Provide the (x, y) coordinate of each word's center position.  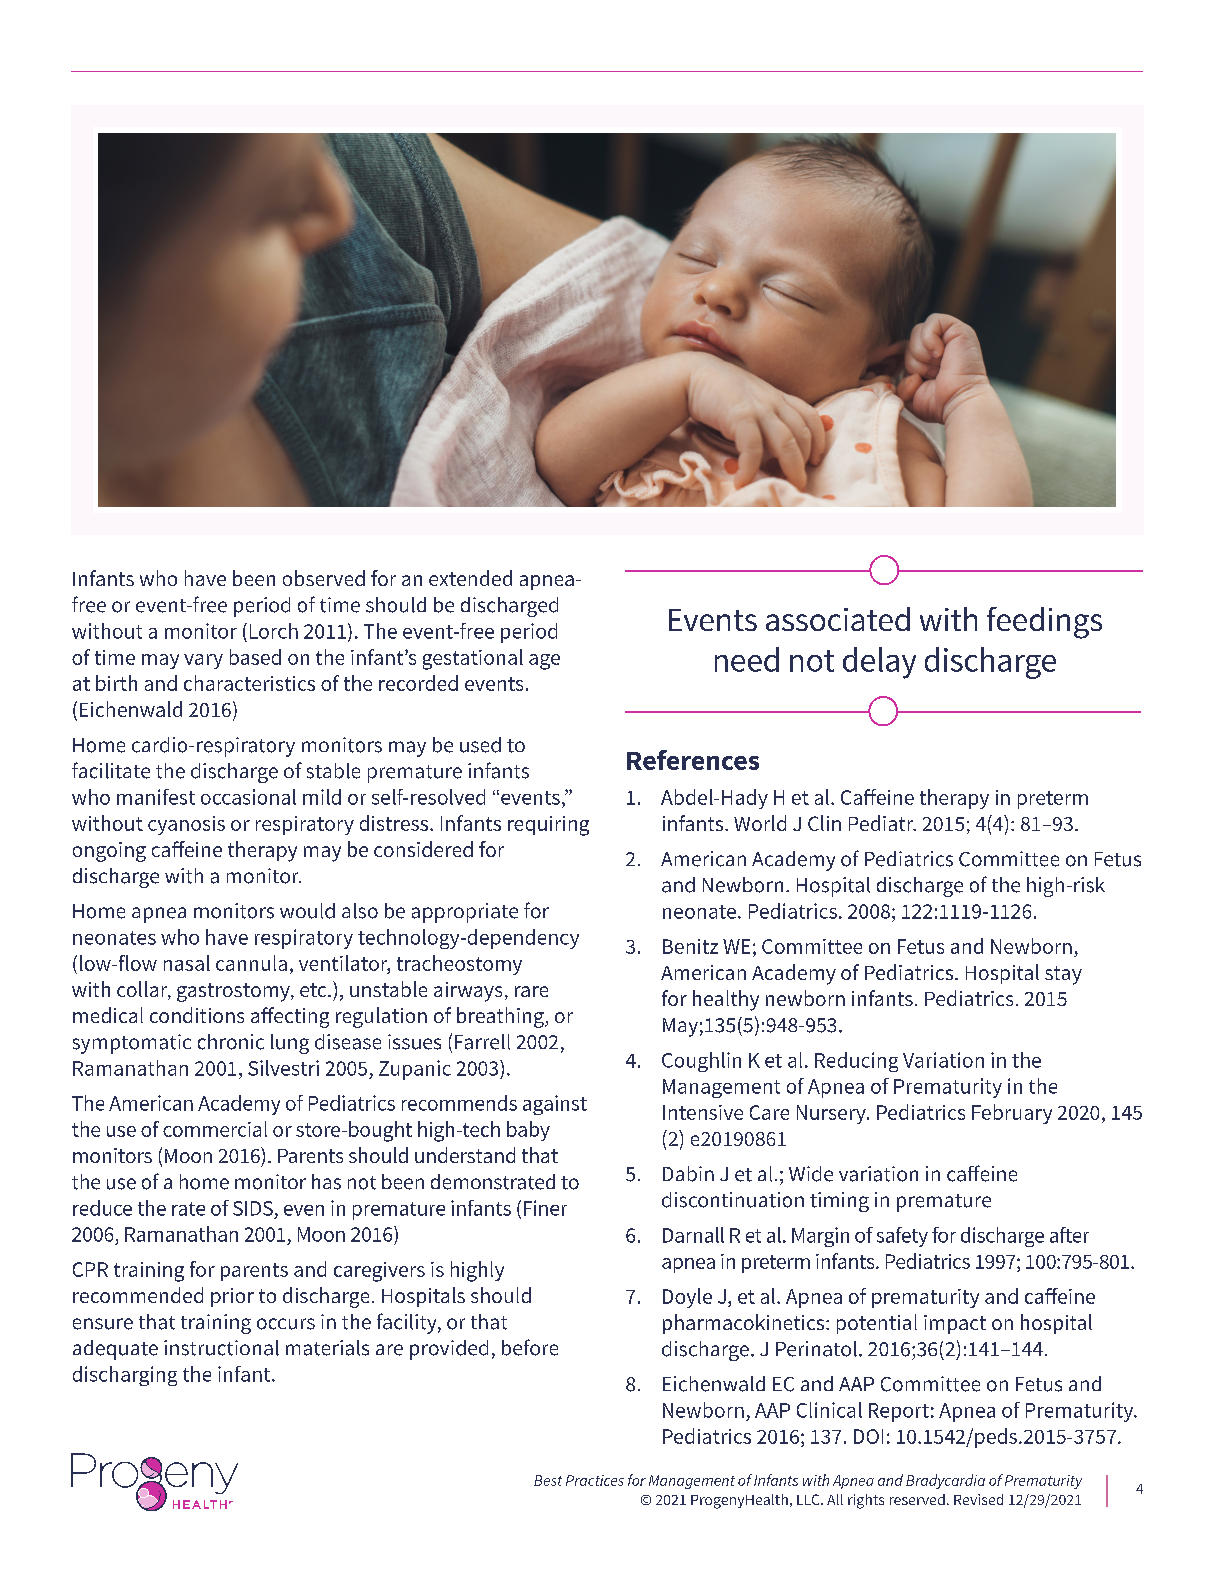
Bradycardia (945, 1481)
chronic (231, 1042)
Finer (545, 1208)
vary (203, 661)
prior (232, 1297)
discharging (125, 1376)
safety (902, 1237)
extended (470, 578)
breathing (501, 1017)
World (760, 823)
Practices (595, 1480)
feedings (1044, 623)
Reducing (856, 1062)
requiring (548, 826)
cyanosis (186, 825)
